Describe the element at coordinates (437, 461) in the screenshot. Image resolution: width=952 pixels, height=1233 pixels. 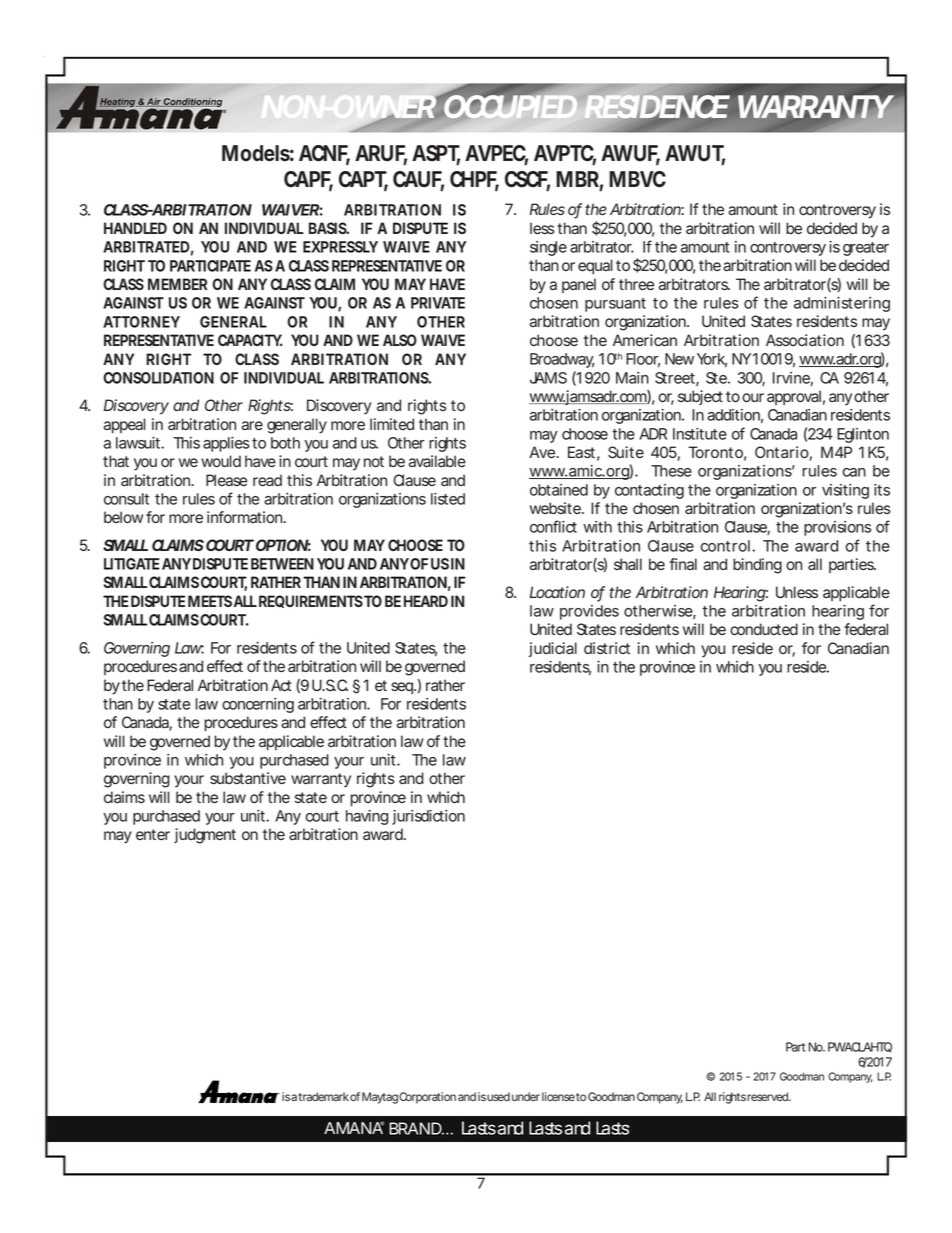
I see `available` at that location.
